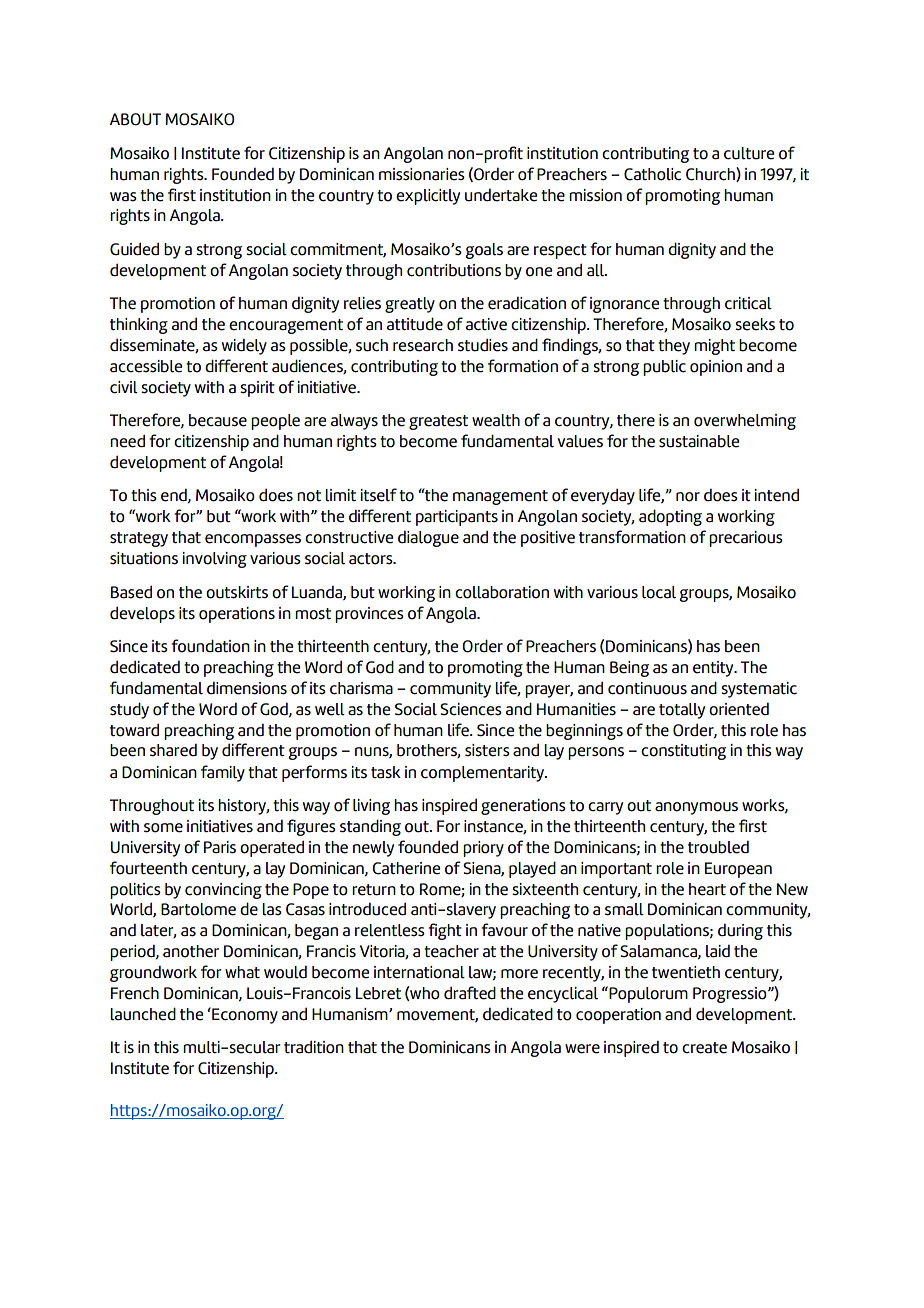 The width and height of the document is (924, 1308). Describe the element at coordinates (215, 560) in the document. I see `involving` at that location.
